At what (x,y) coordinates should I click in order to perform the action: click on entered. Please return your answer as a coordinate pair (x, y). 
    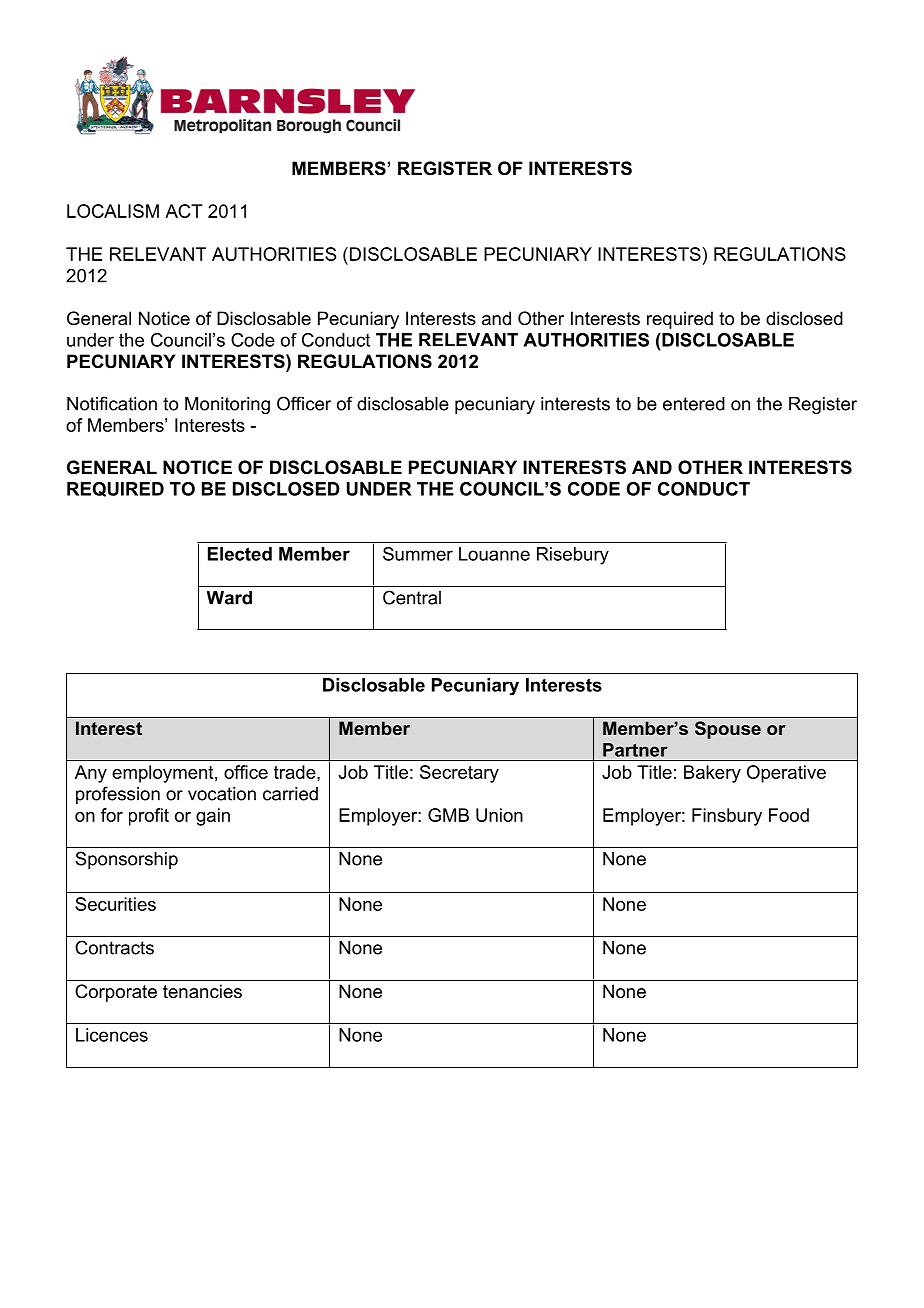
    Looking at the image, I should click on (694, 404).
